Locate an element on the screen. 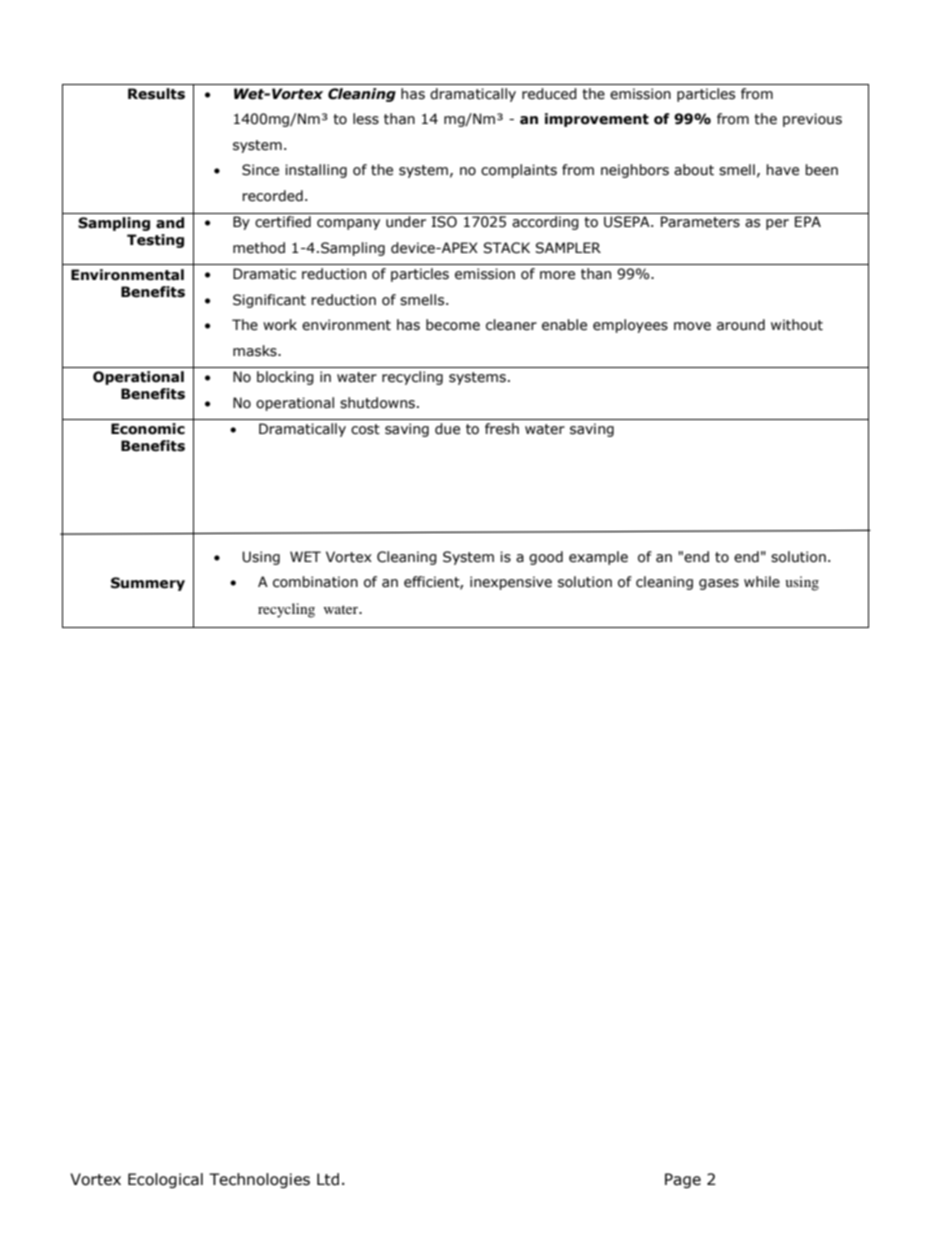  have is located at coordinates (782, 170).
